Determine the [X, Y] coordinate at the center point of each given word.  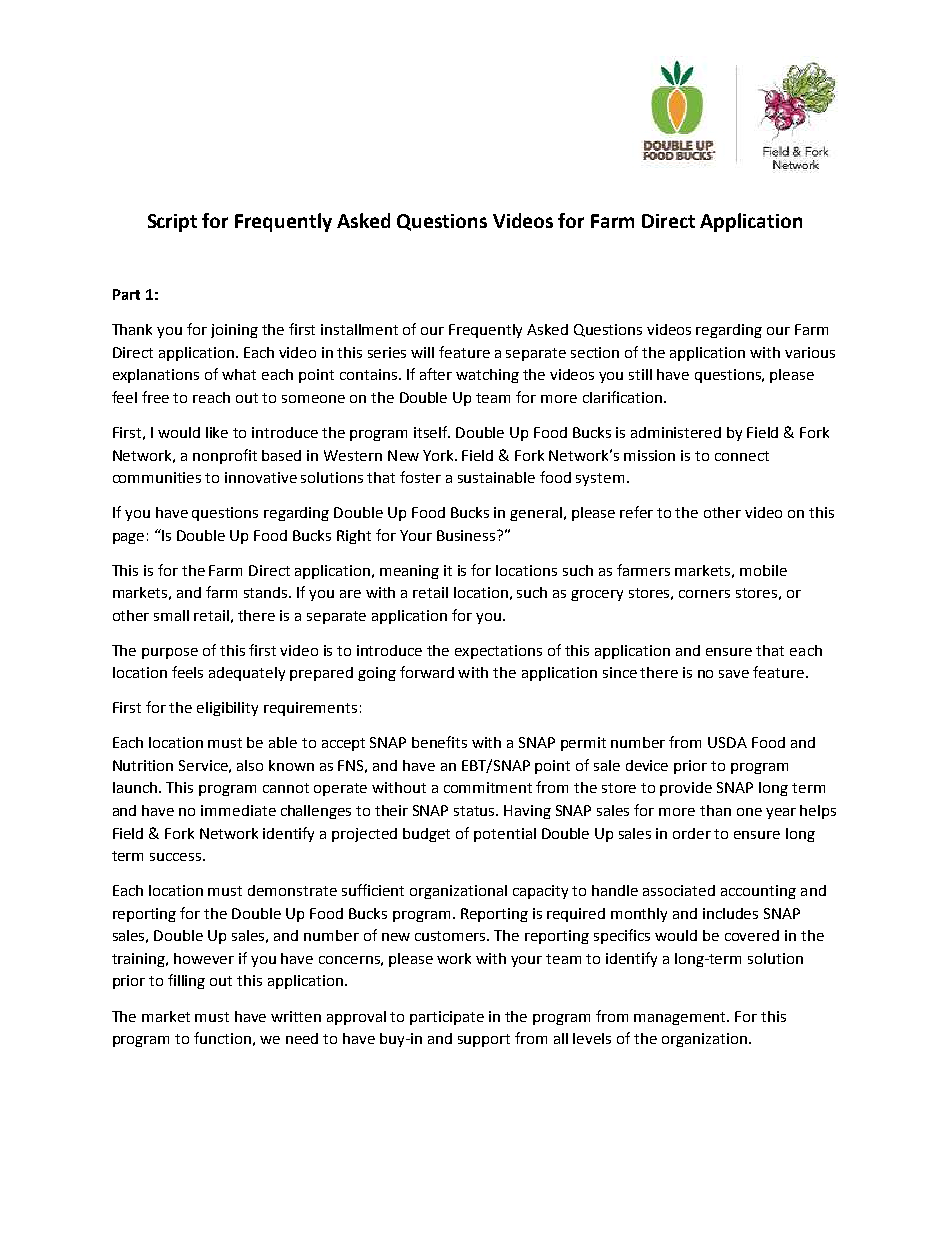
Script [172, 223]
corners [704, 594]
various [810, 352]
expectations [498, 652]
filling [186, 981]
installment [359, 329]
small [171, 615]
